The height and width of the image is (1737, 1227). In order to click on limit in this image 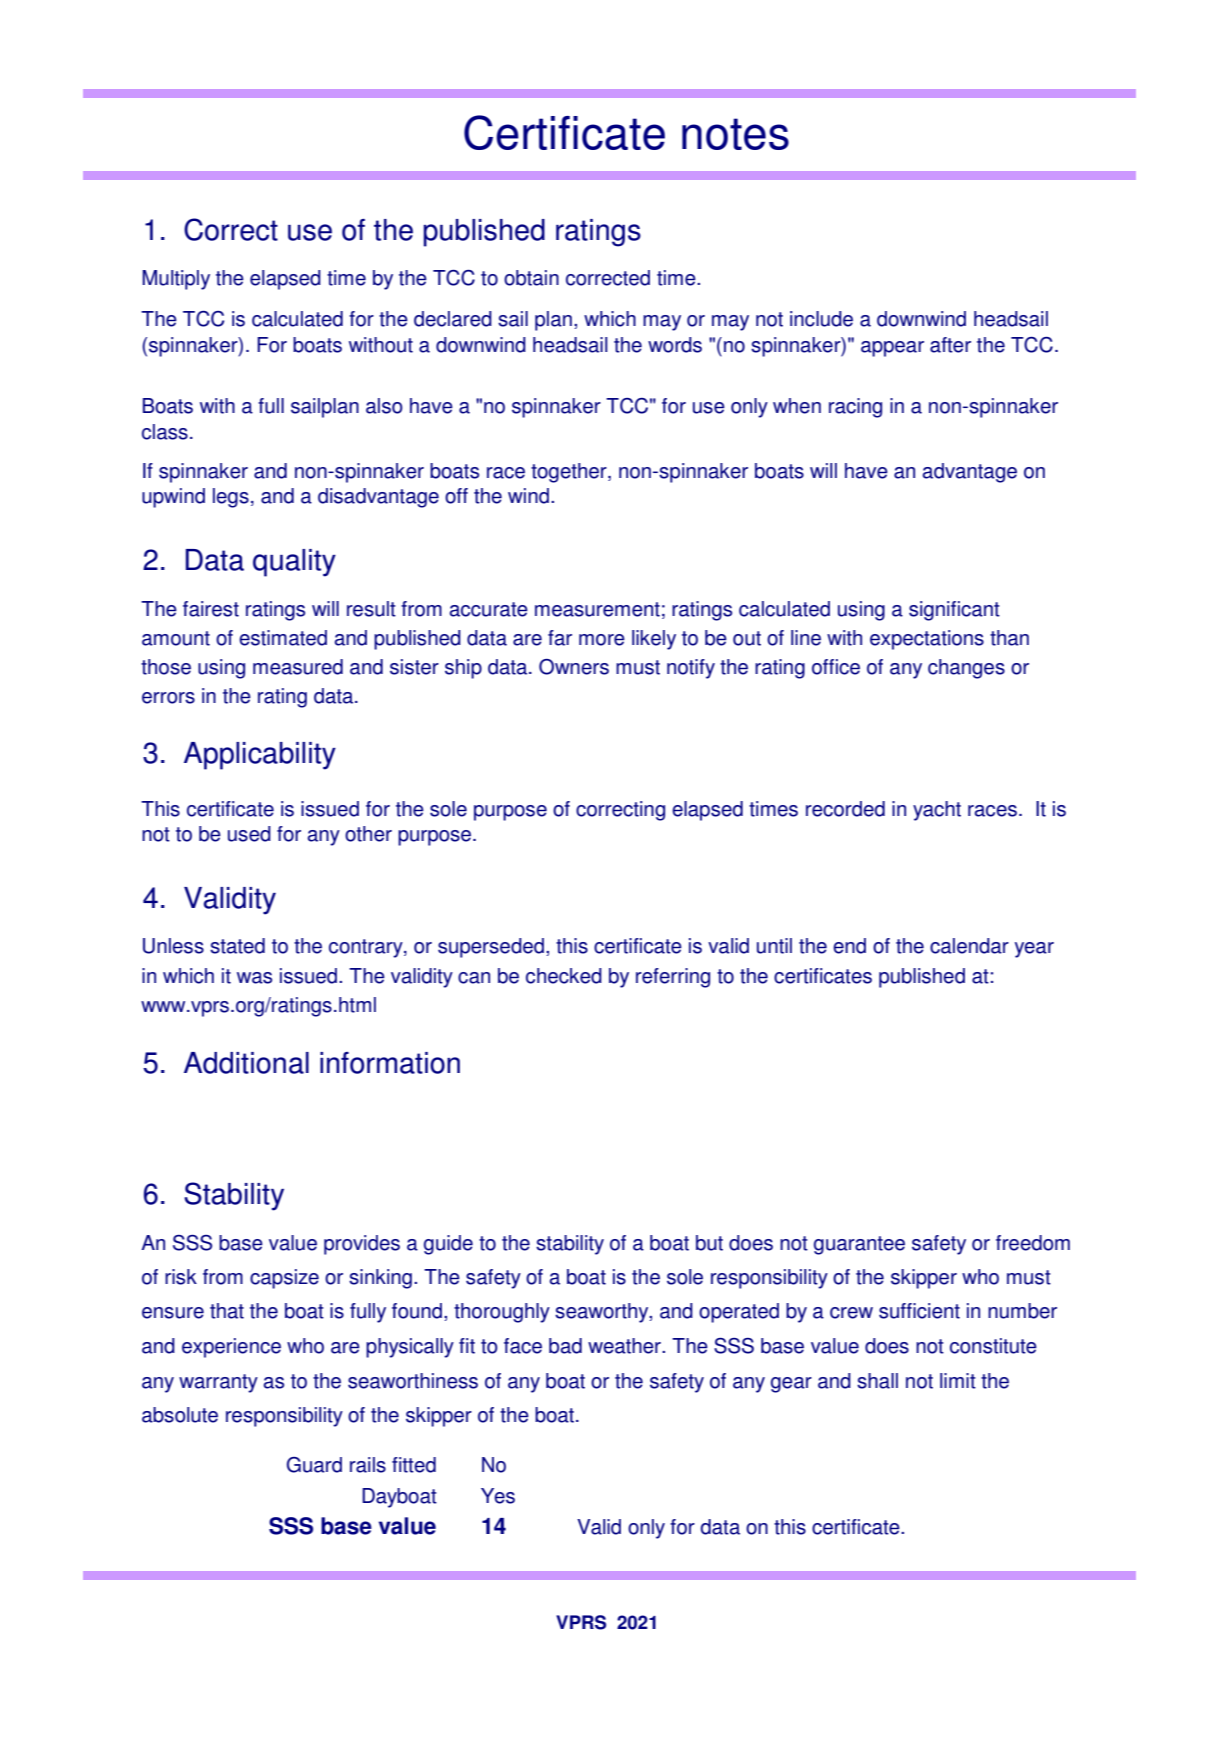, I will do `click(958, 1381)`.
